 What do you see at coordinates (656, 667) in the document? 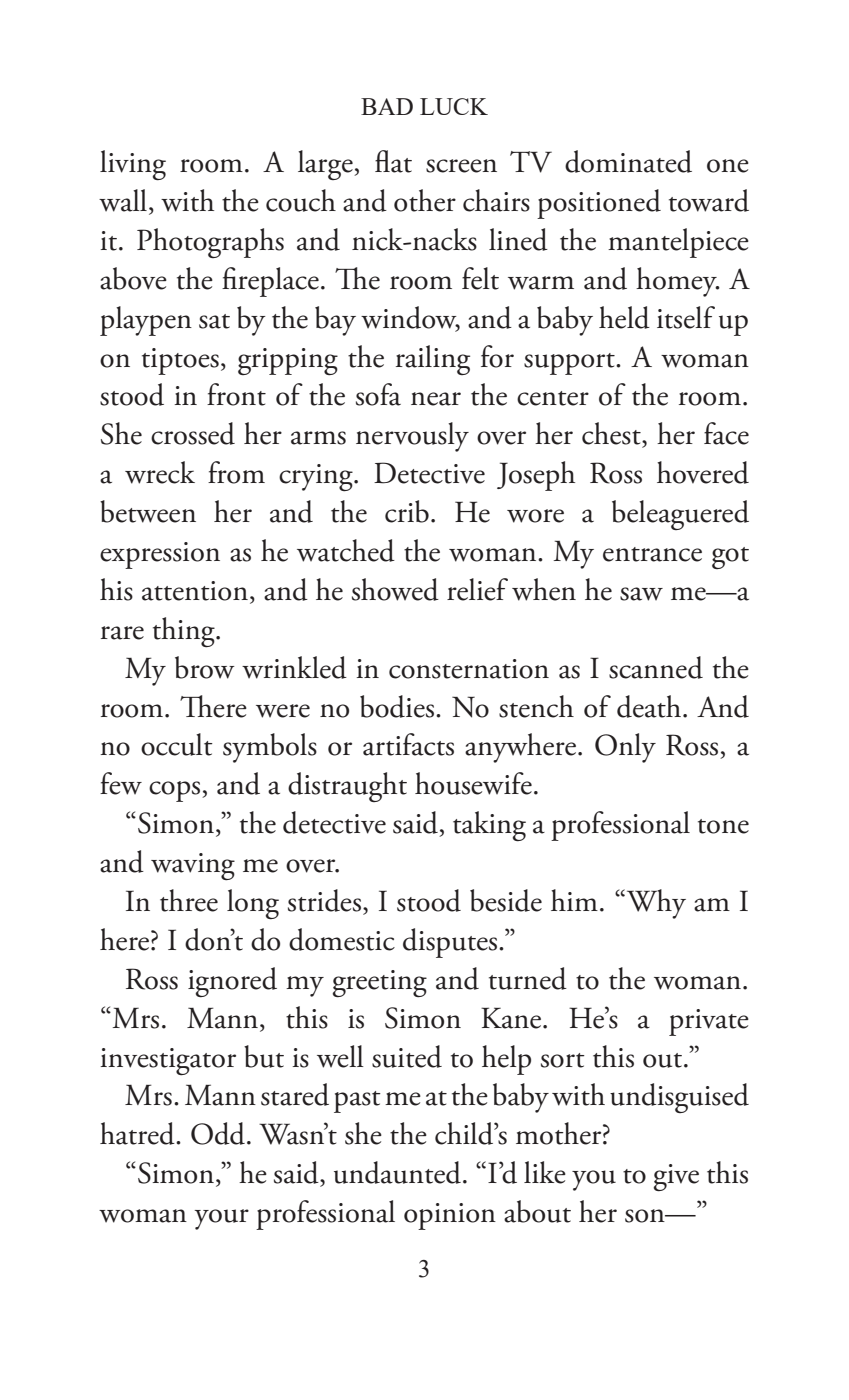
I see `scanned` at bounding box center [656, 667].
